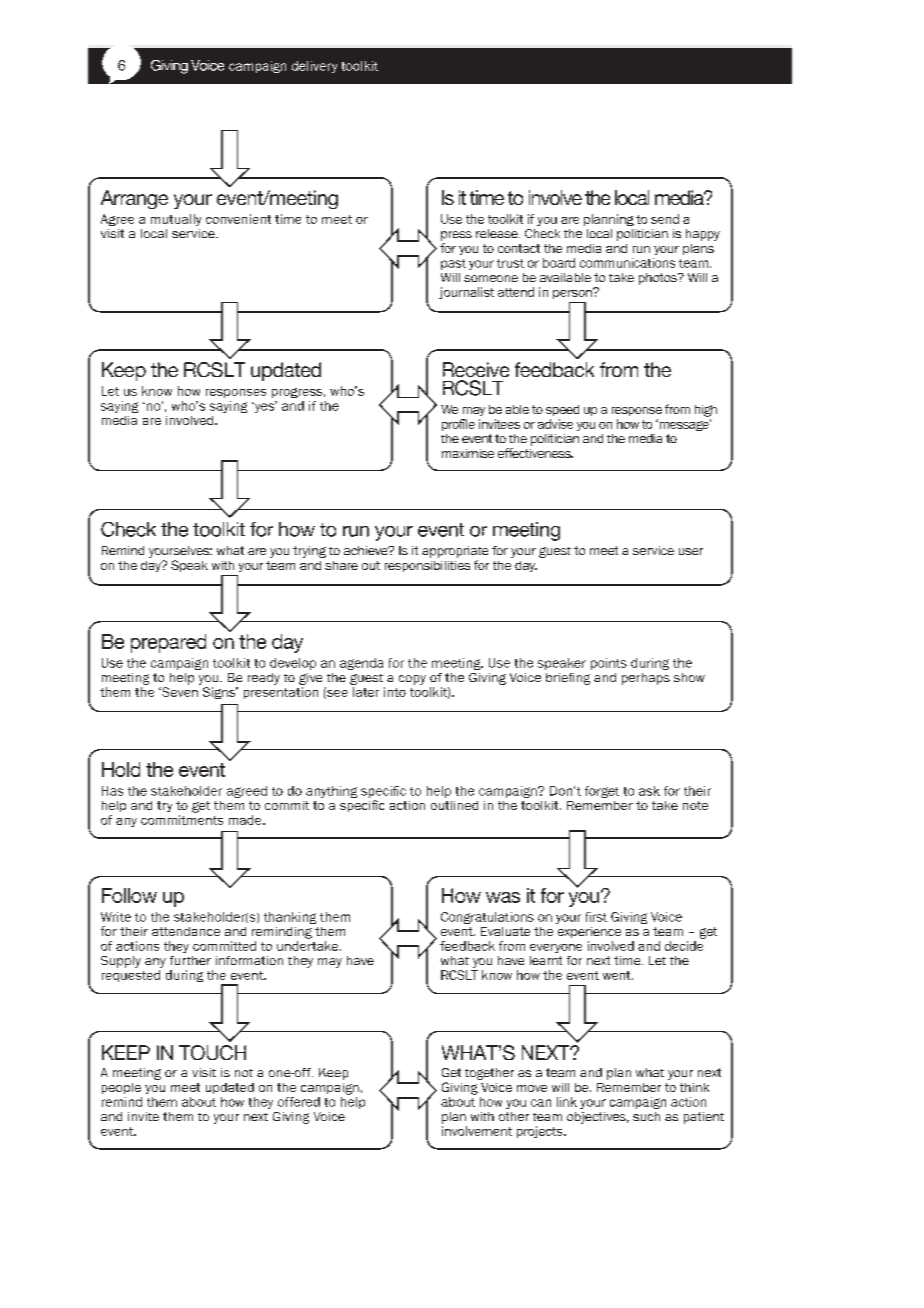 This screenshot has width=924, height=1308. Describe the element at coordinates (609, 664) in the screenshot. I see `points` at that location.
